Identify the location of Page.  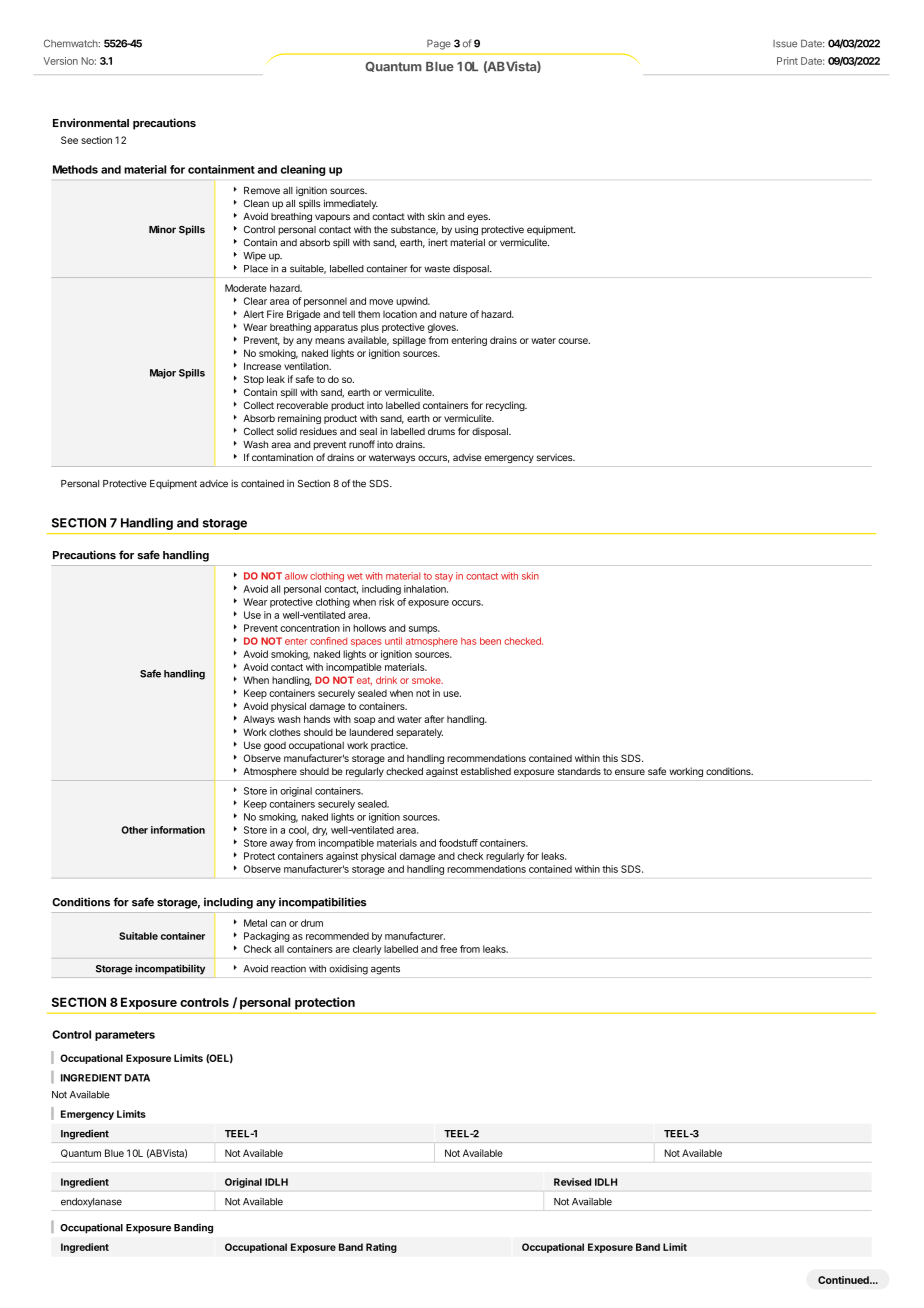
(439, 44).
